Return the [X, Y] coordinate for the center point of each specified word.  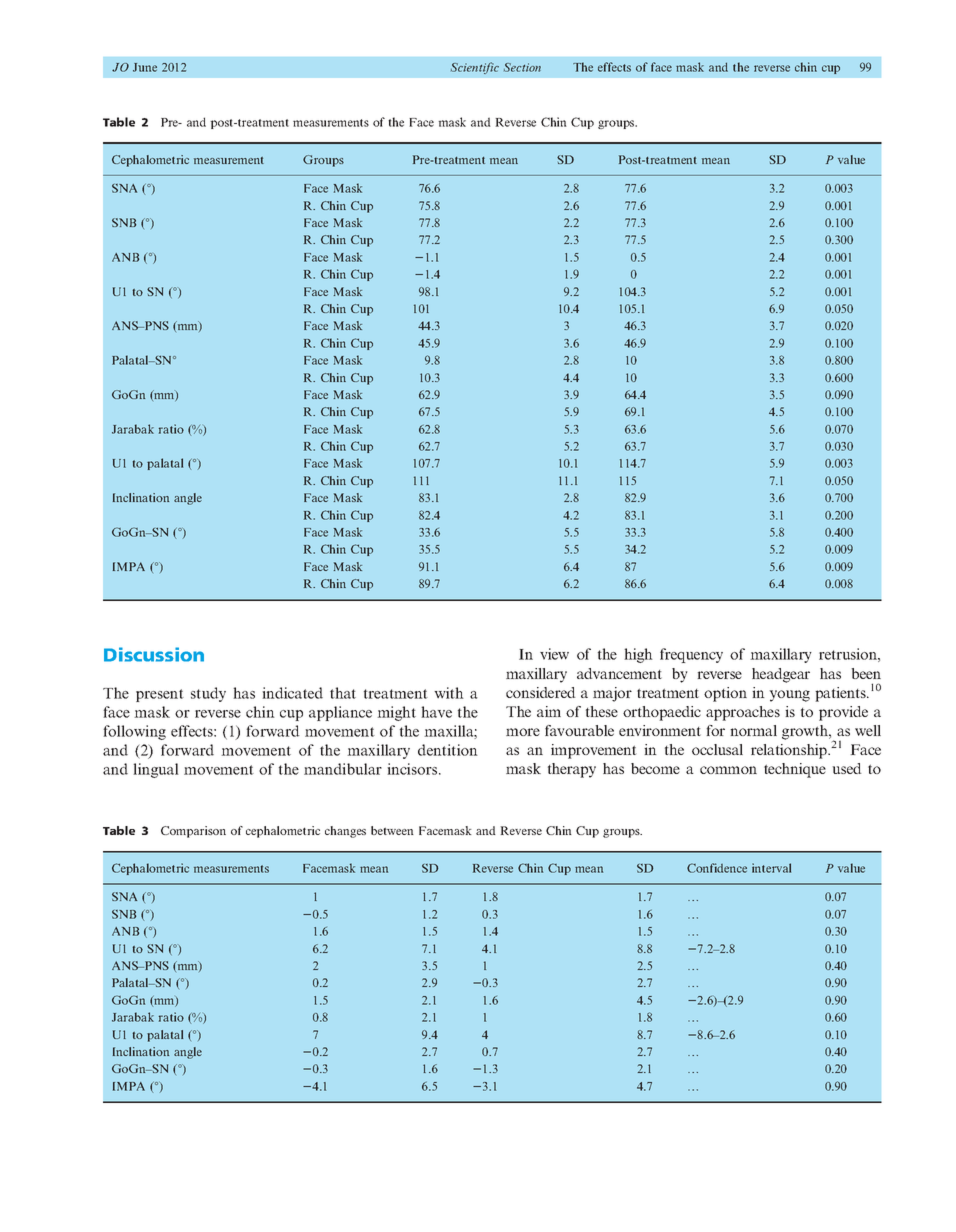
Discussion [154, 654]
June [145, 67]
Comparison [193, 832]
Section [522, 67]
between [392, 830]
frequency [691, 655]
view [554, 654]
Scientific [475, 68]
